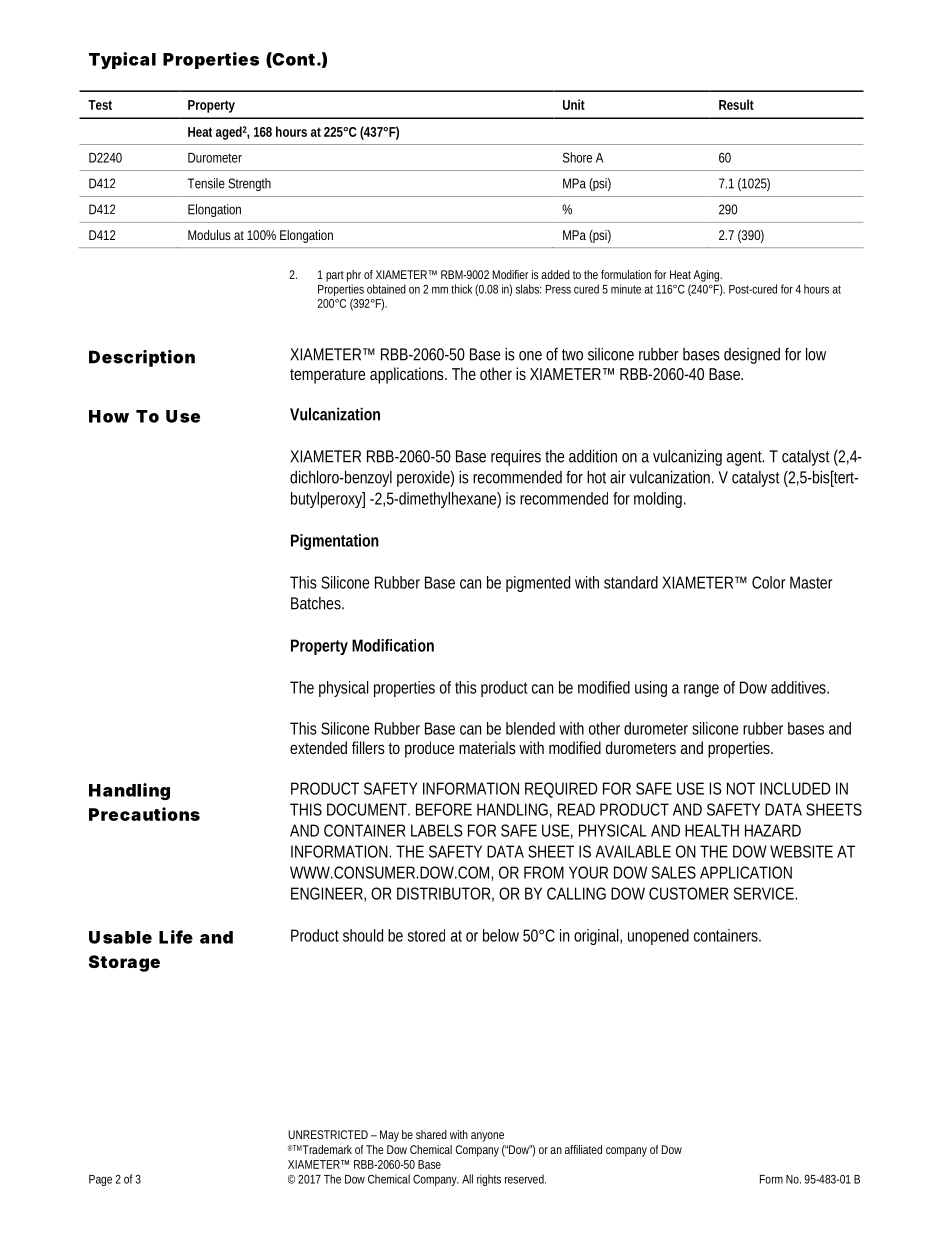  What do you see at coordinates (752, 356) in the screenshot?
I see `designed` at bounding box center [752, 356].
